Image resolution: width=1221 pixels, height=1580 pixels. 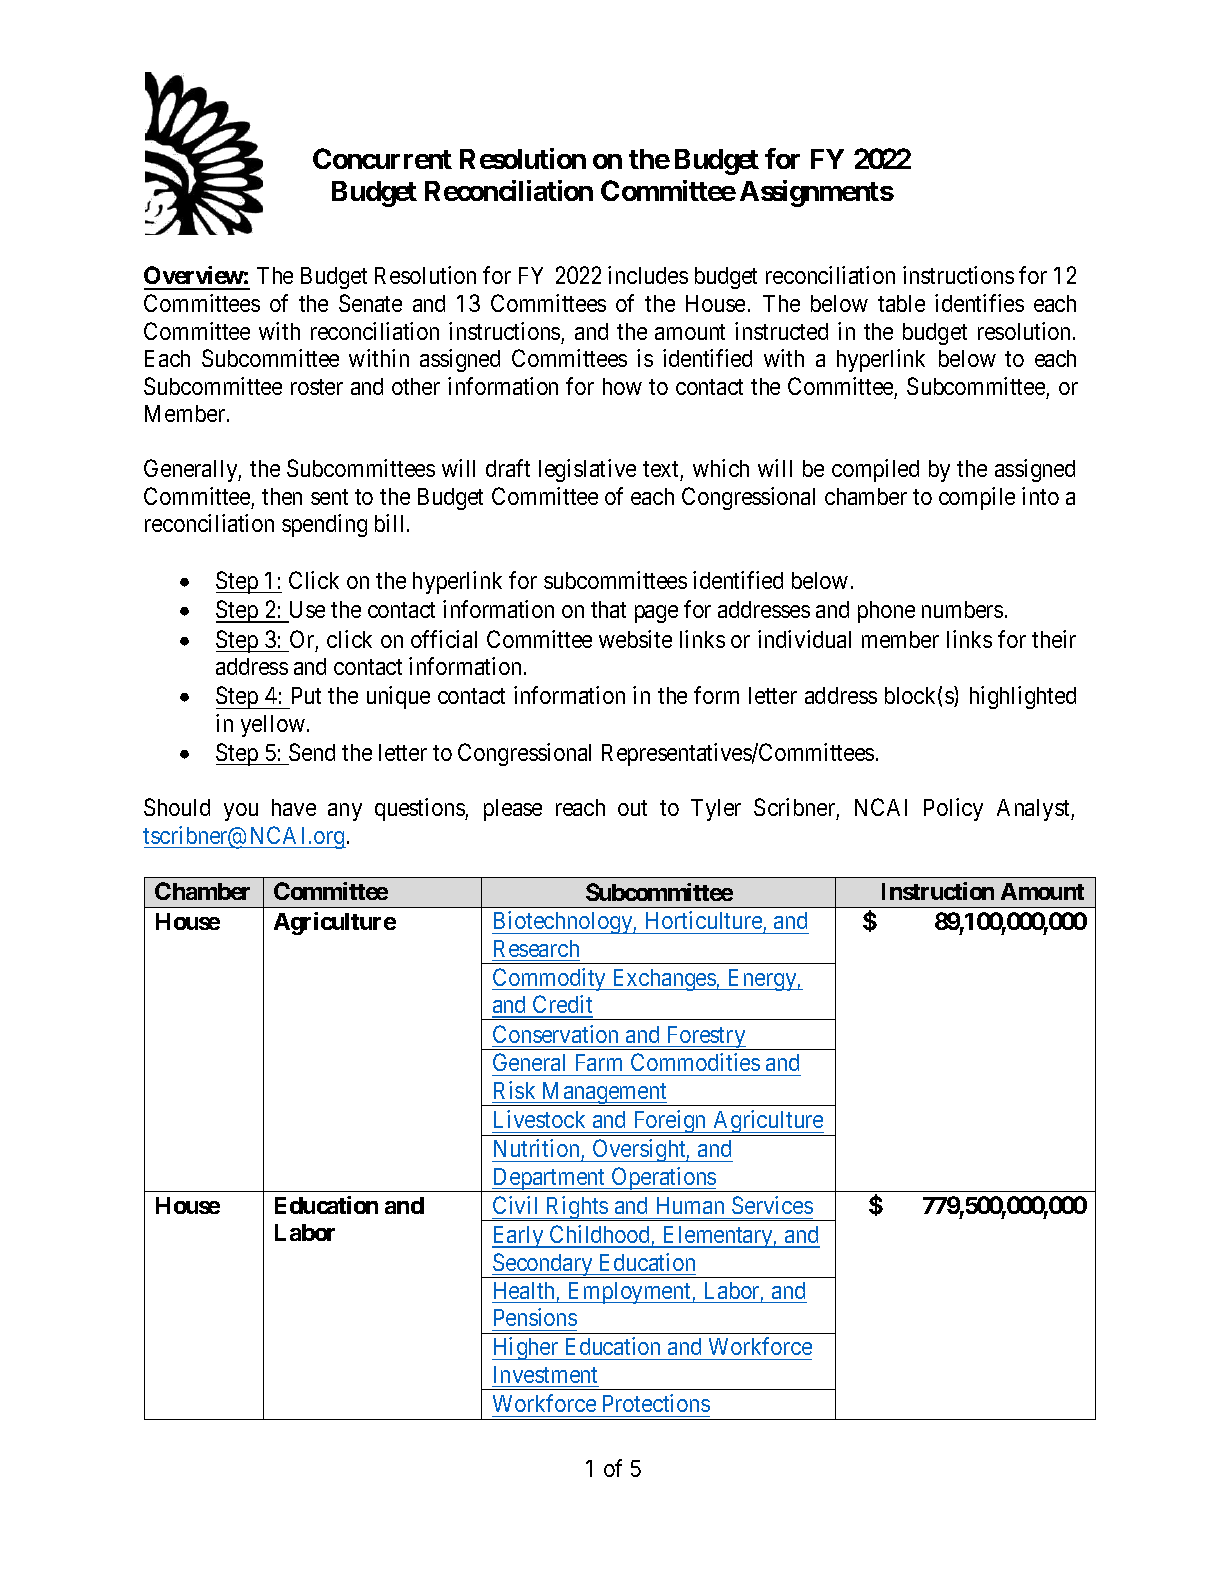 I want to click on out, so click(x=632, y=808).
